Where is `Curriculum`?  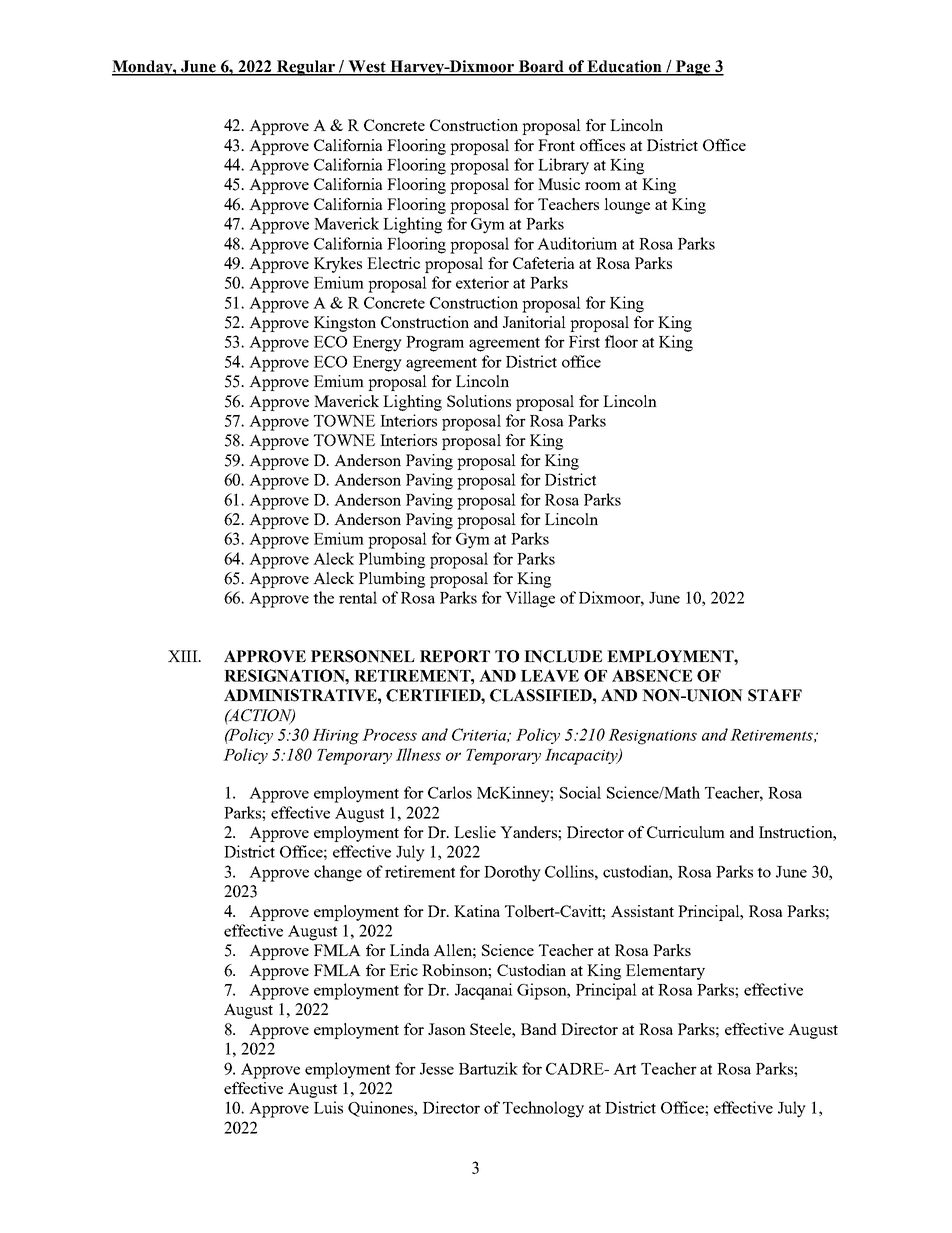 Curriculum is located at coordinates (686, 832).
